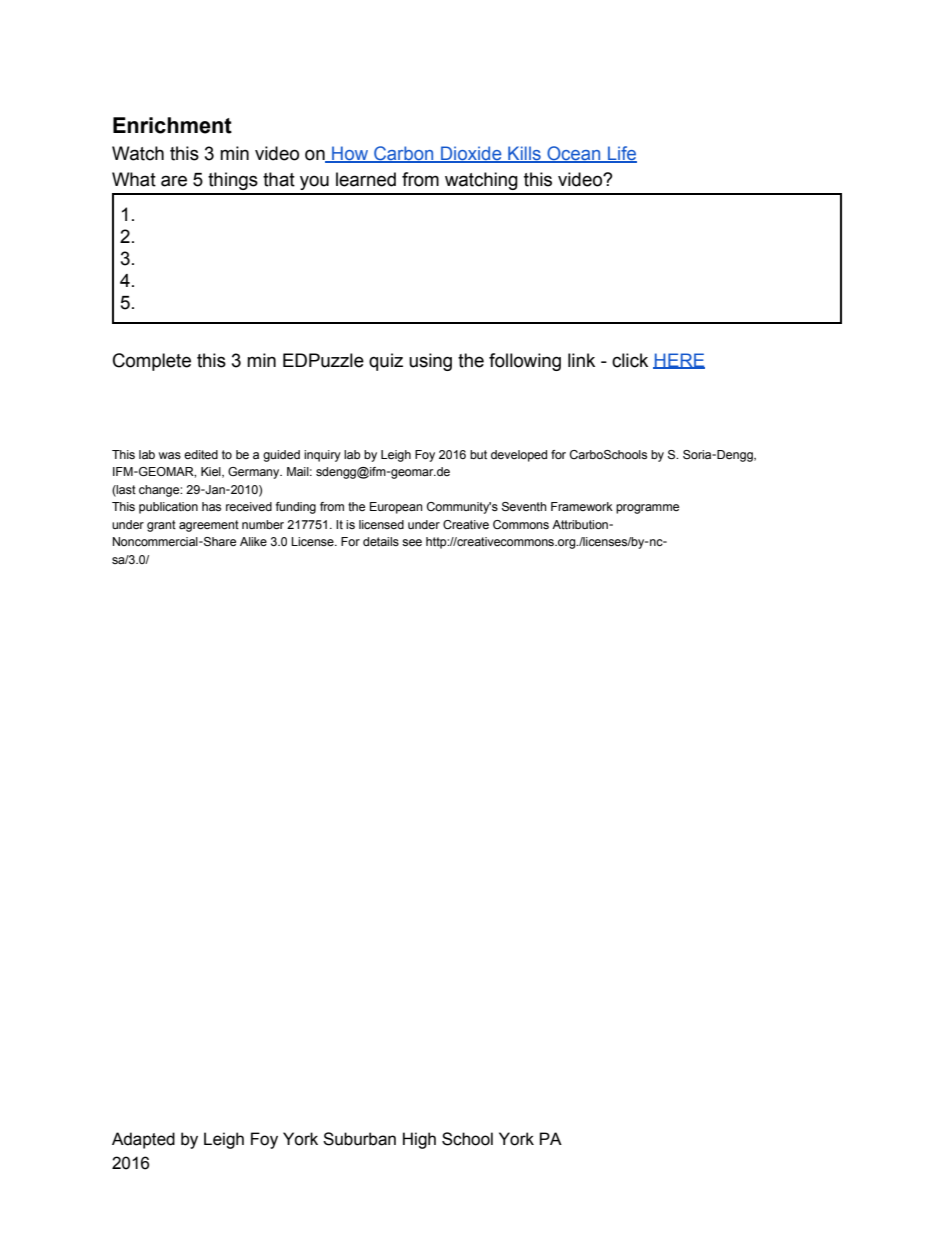  I want to click on programme, so click(647, 509).
